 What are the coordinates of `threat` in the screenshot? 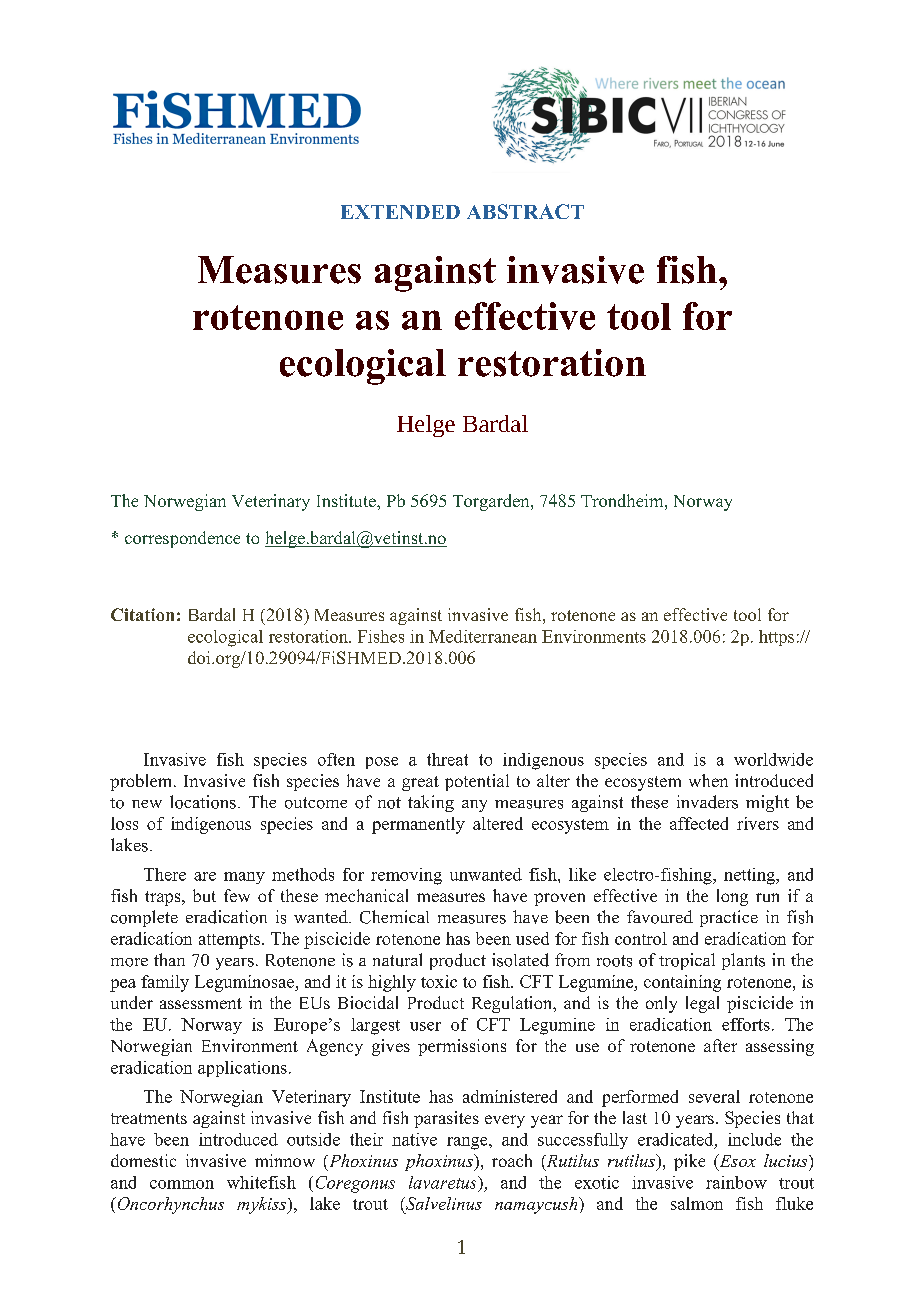 It's located at (447, 759).
